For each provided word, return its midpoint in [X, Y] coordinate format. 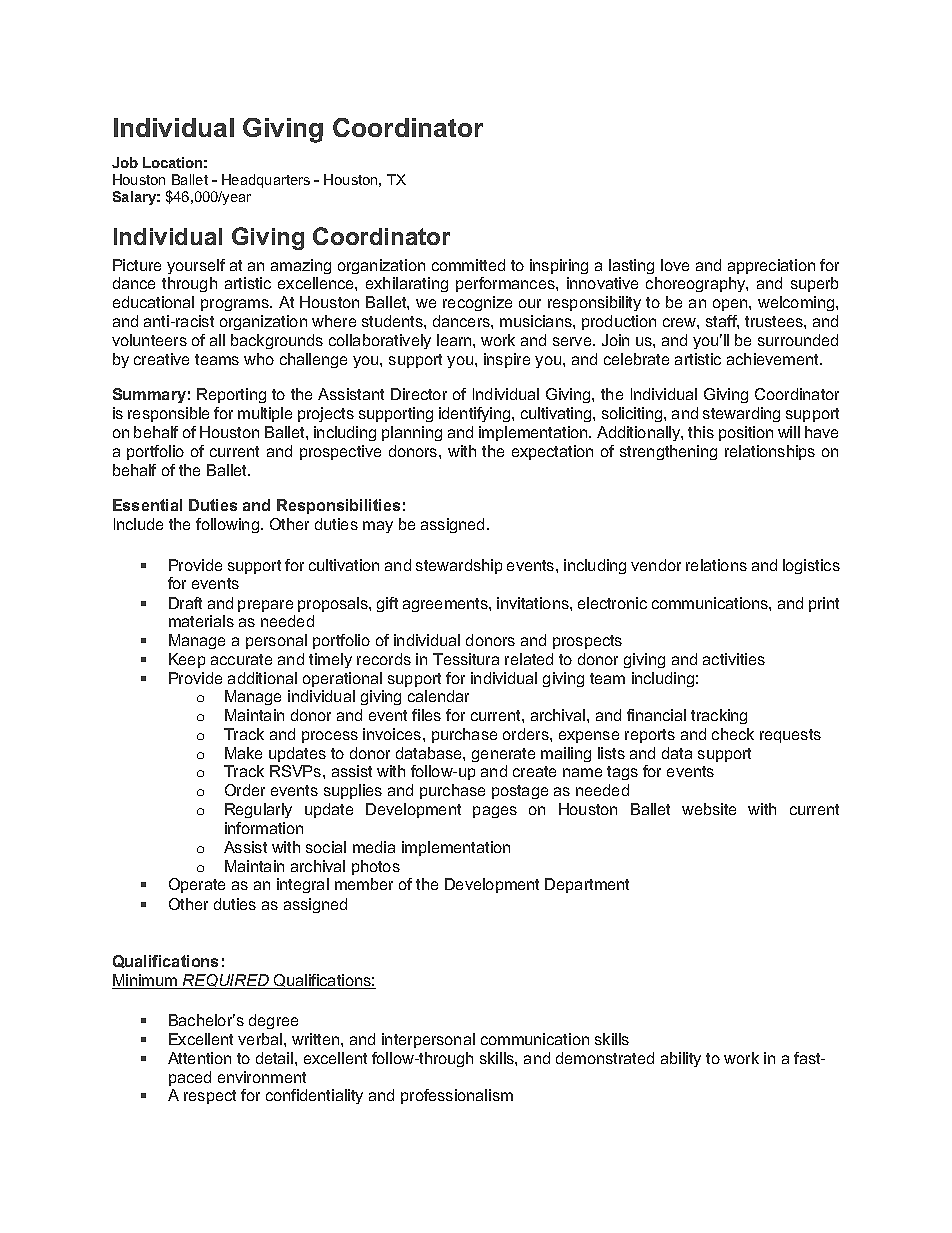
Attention [199, 1058]
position [746, 433]
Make [243, 753]
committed [468, 265]
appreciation [771, 266]
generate [503, 755]
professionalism [457, 1096]
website [709, 809]
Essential [147, 505]
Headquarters [266, 181]
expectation [552, 452]
